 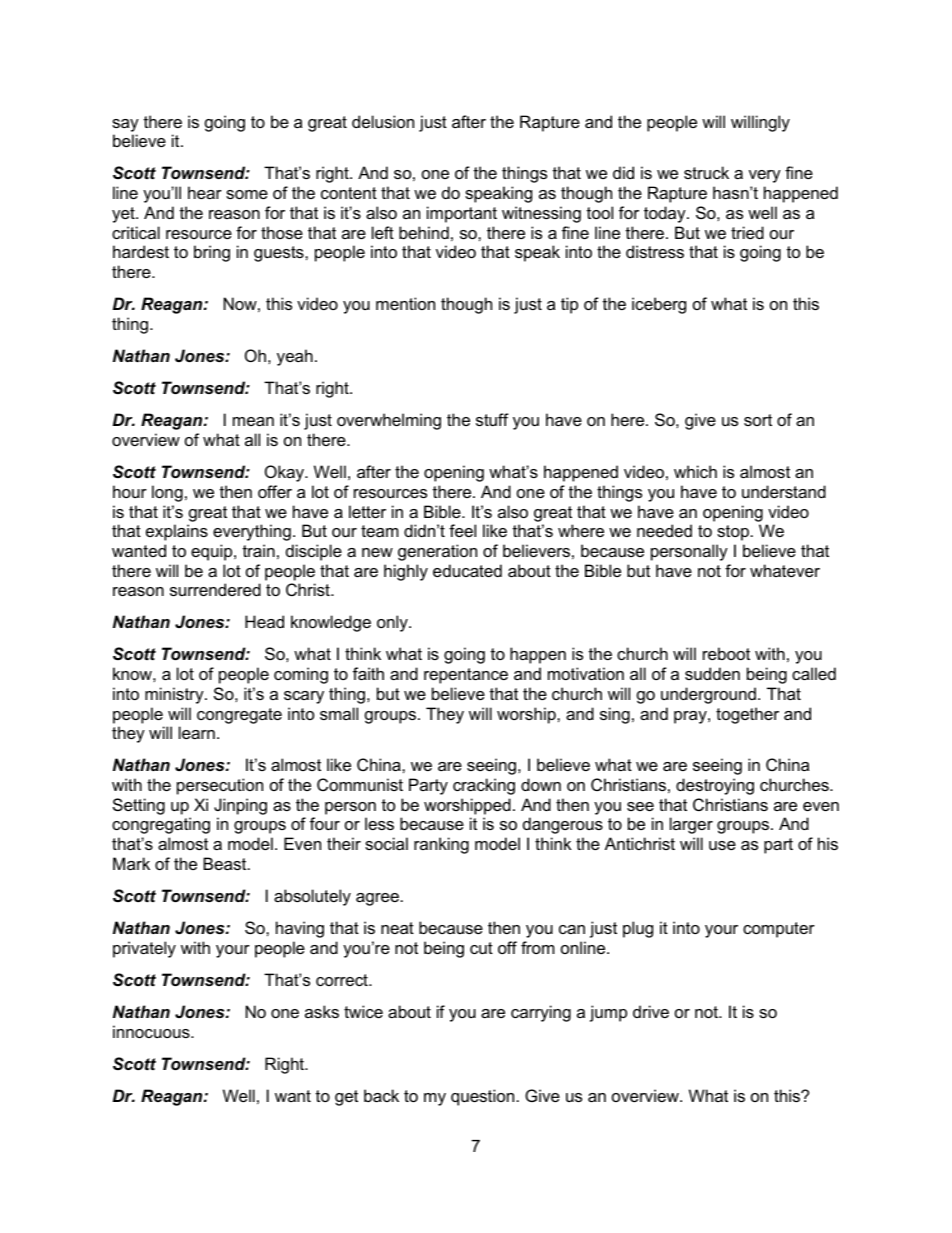 I want to click on hear, so click(x=205, y=192).
